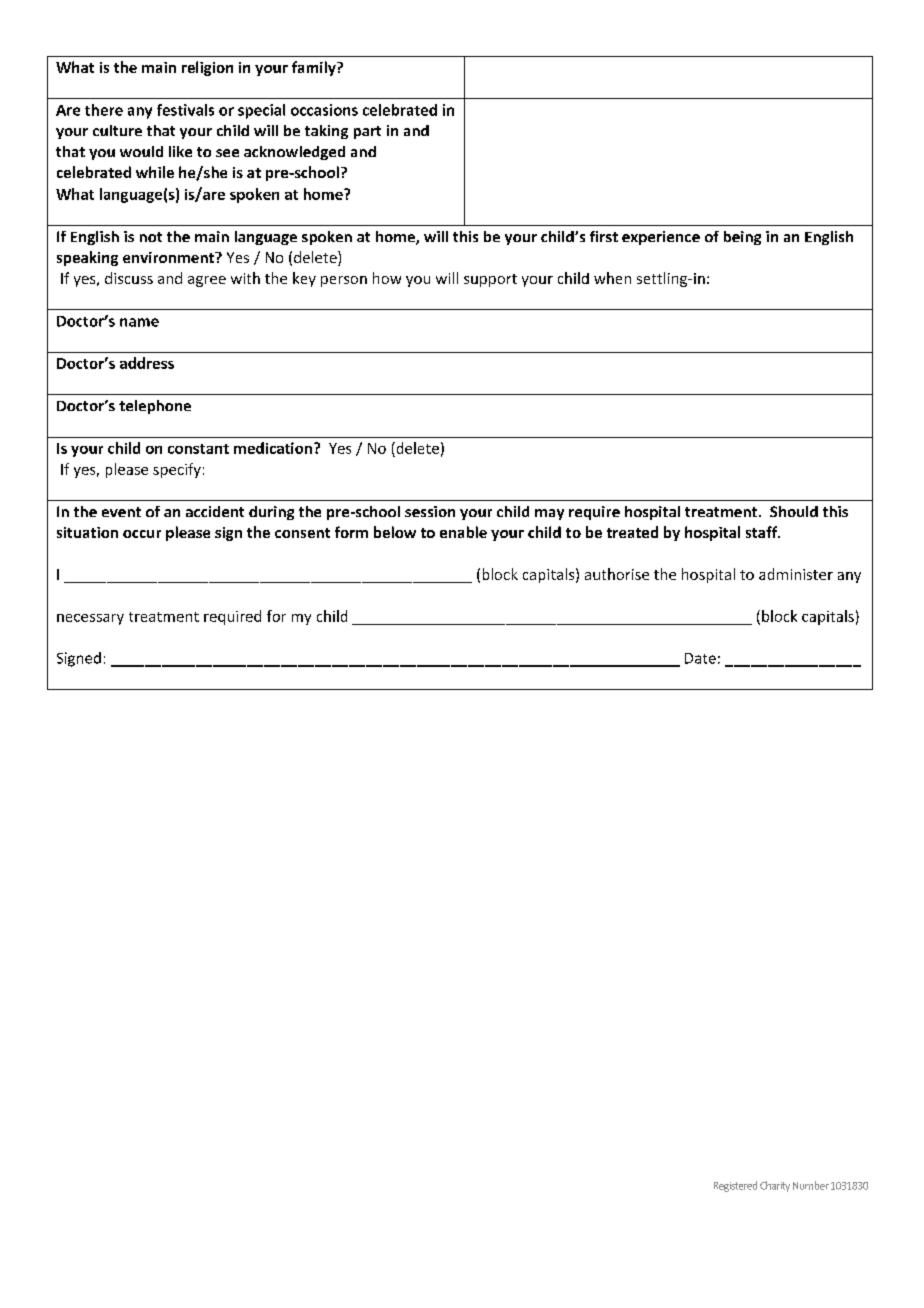 The height and width of the image is (1308, 924). Describe the element at coordinates (185, 110) in the image. I see `festivals` at that location.
